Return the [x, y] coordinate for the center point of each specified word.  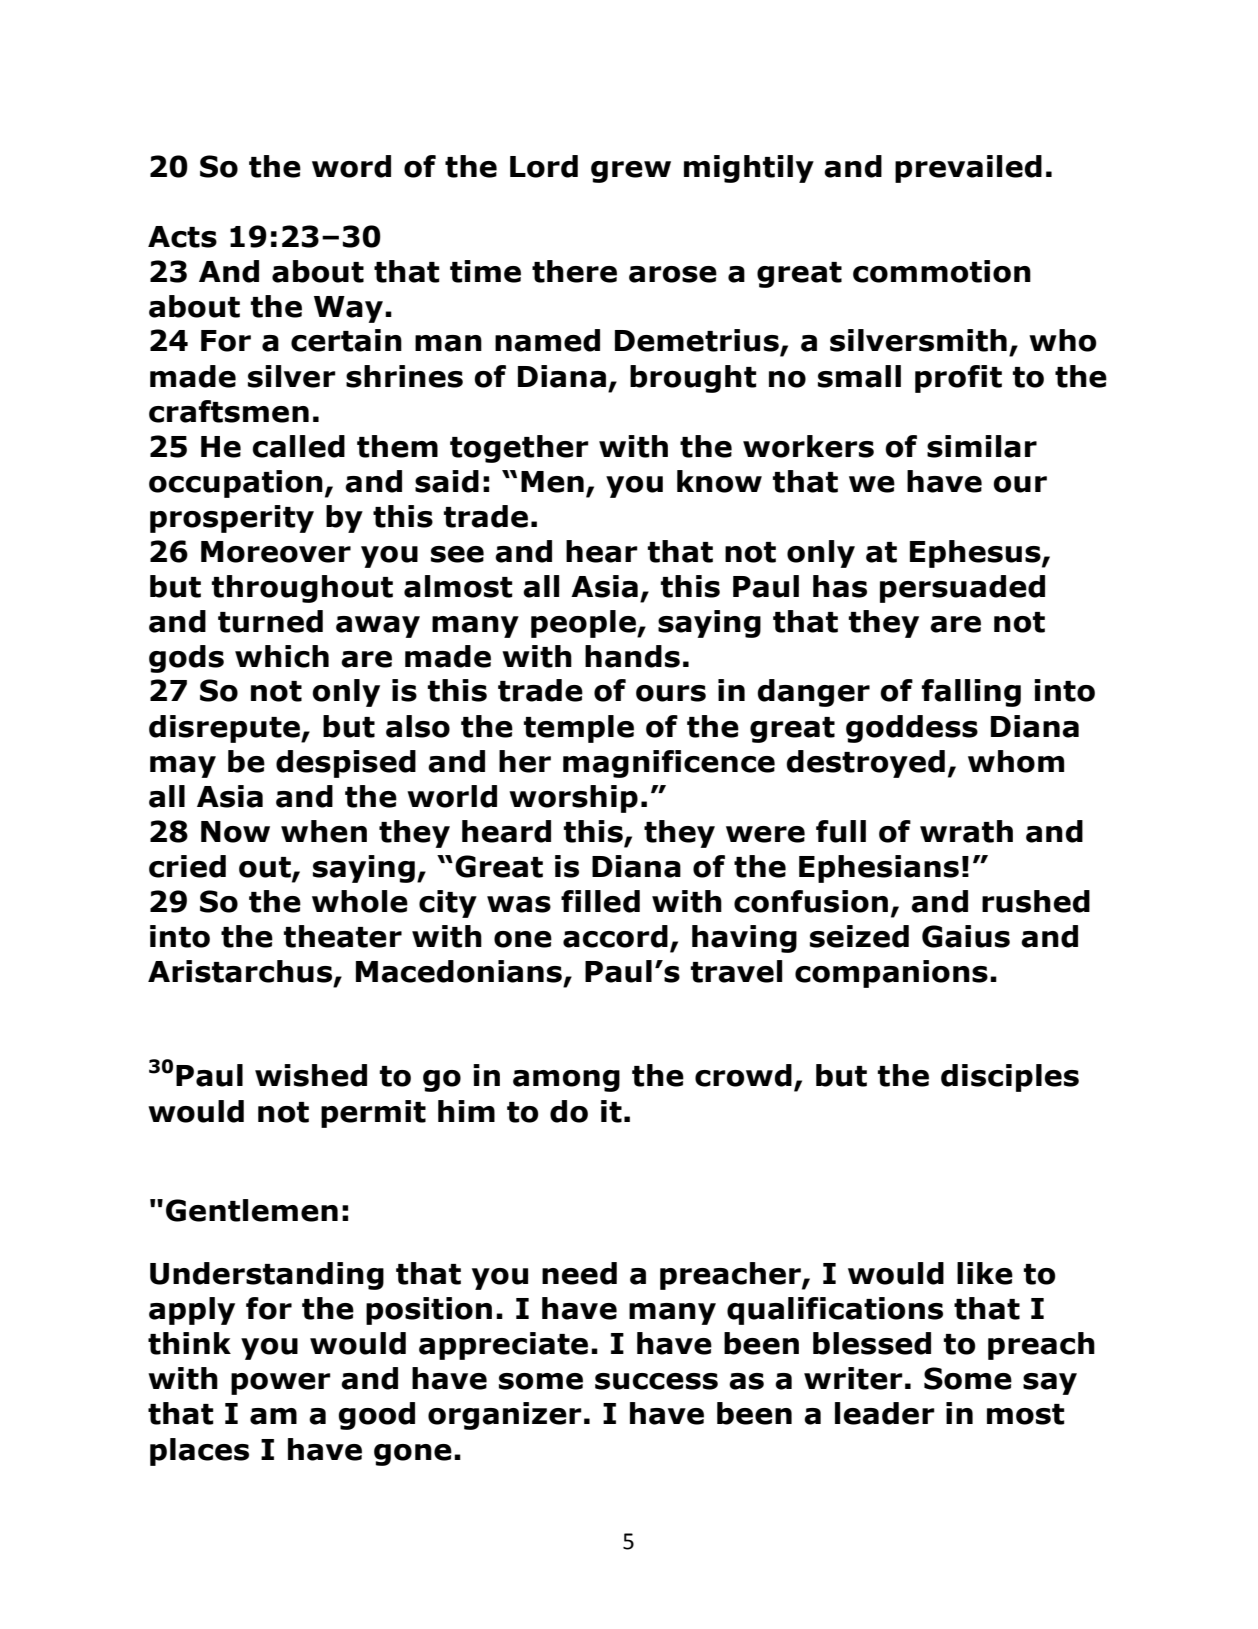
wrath [966, 831]
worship [573, 799]
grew [631, 172]
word [351, 166]
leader [885, 1413]
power [281, 1384]
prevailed [968, 169]
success [656, 1381]
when [324, 831]
